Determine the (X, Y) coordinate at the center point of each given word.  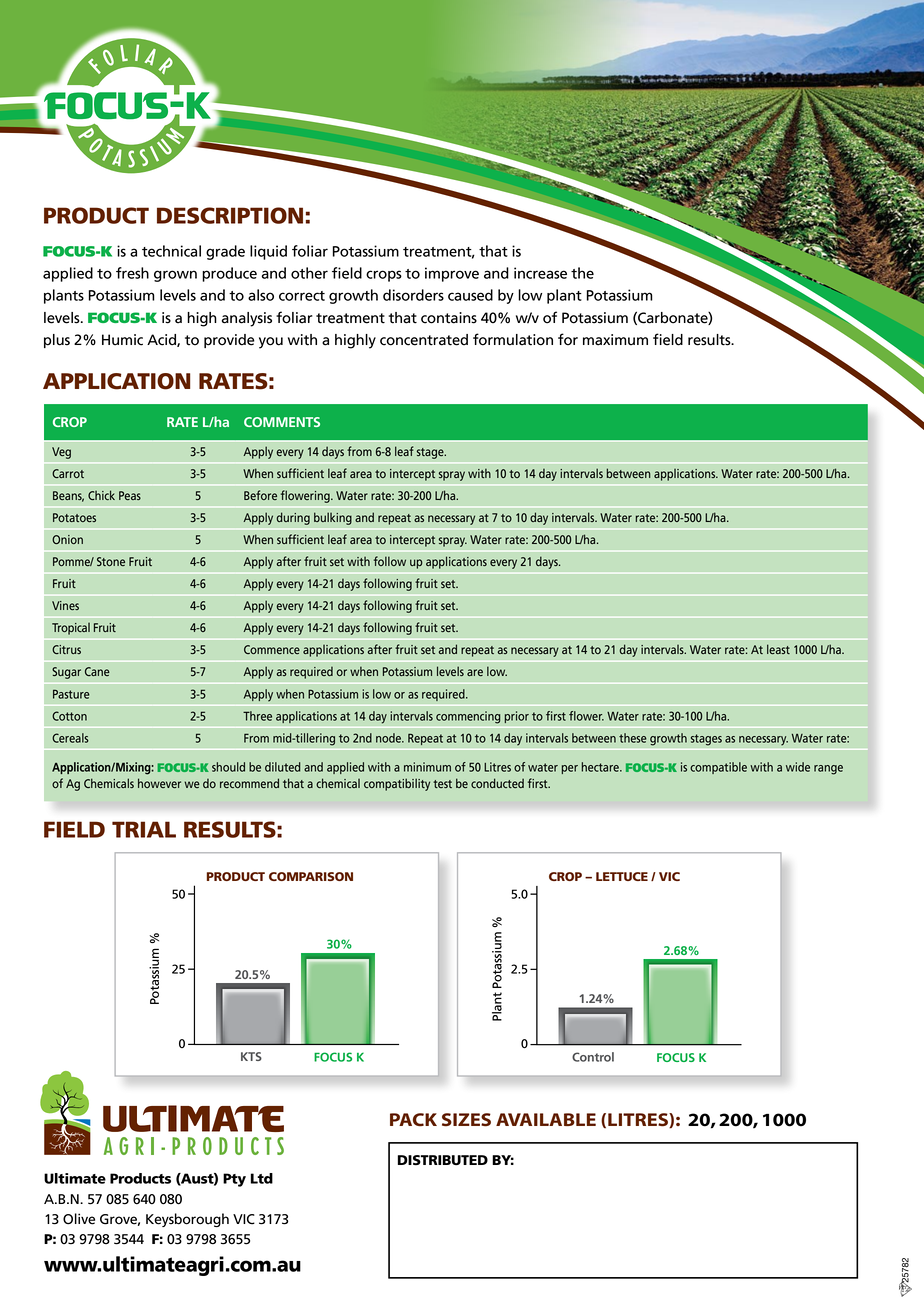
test (442, 784)
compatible (718, 768)
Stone (111, 561)
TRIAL (144, 829)
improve (452, 274)
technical (171, 251)
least (778, 649)
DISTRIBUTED (443, 1160)
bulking (333, 518)
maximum (615, 340)
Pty (234, 1180)
